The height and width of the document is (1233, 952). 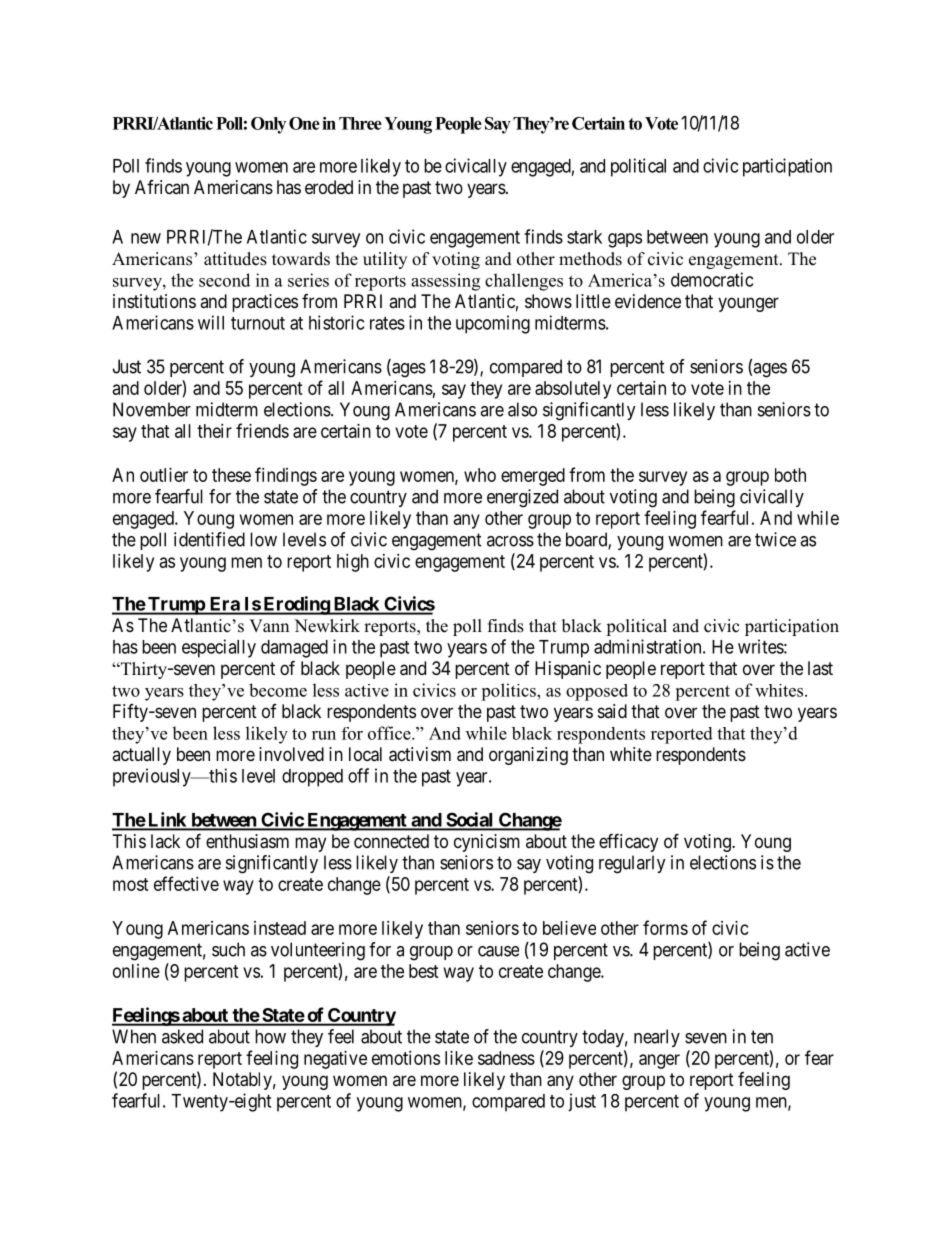 I want to click on sadness, so click(x=506, y=1058).
